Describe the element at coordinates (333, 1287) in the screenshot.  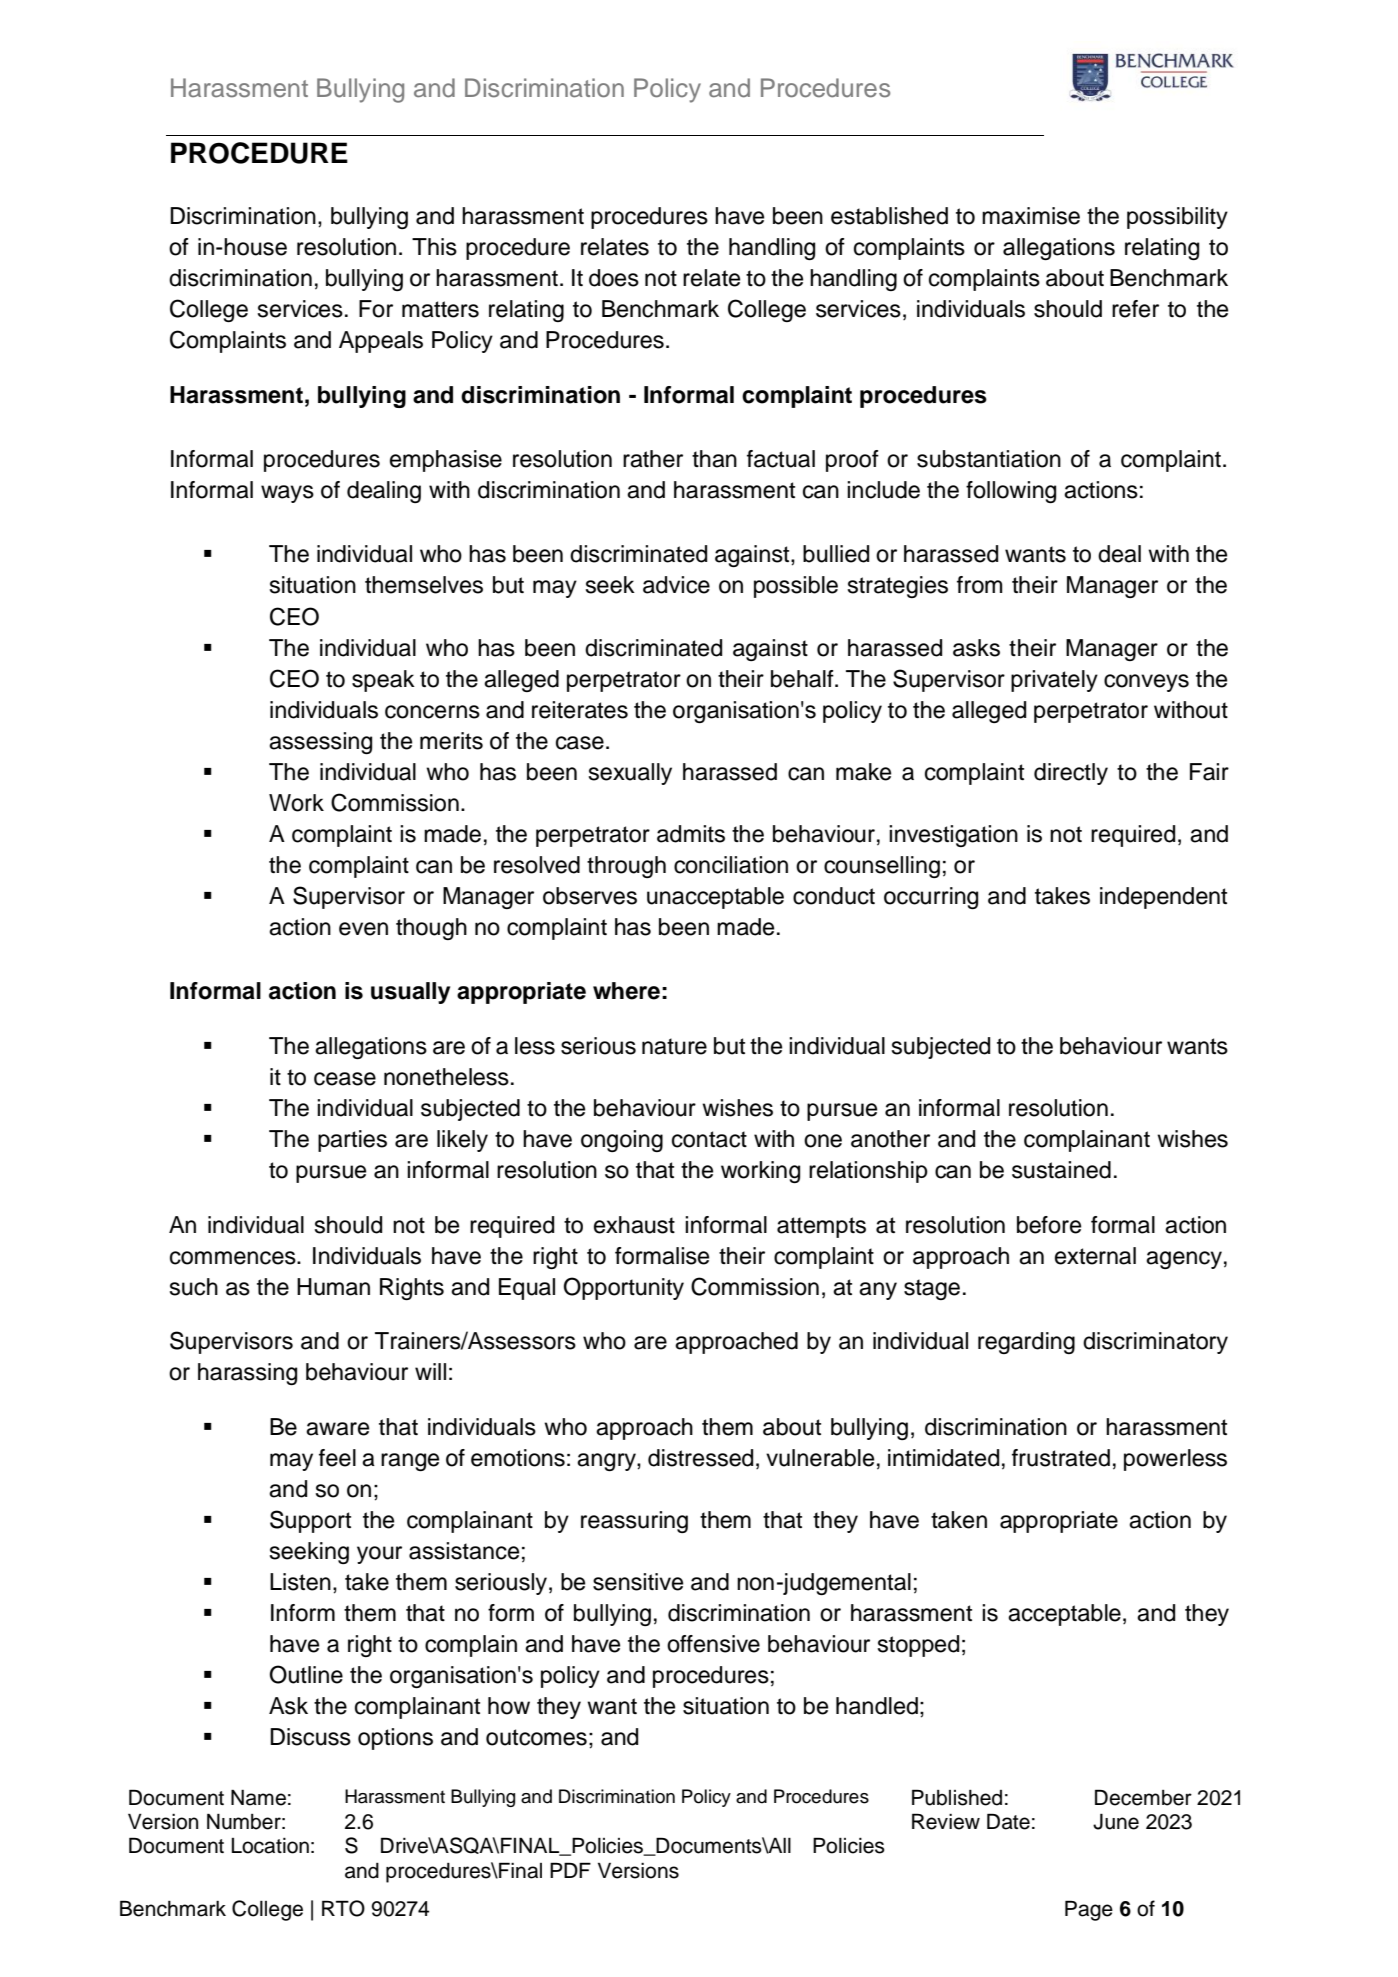
I see `Human` at that location.
